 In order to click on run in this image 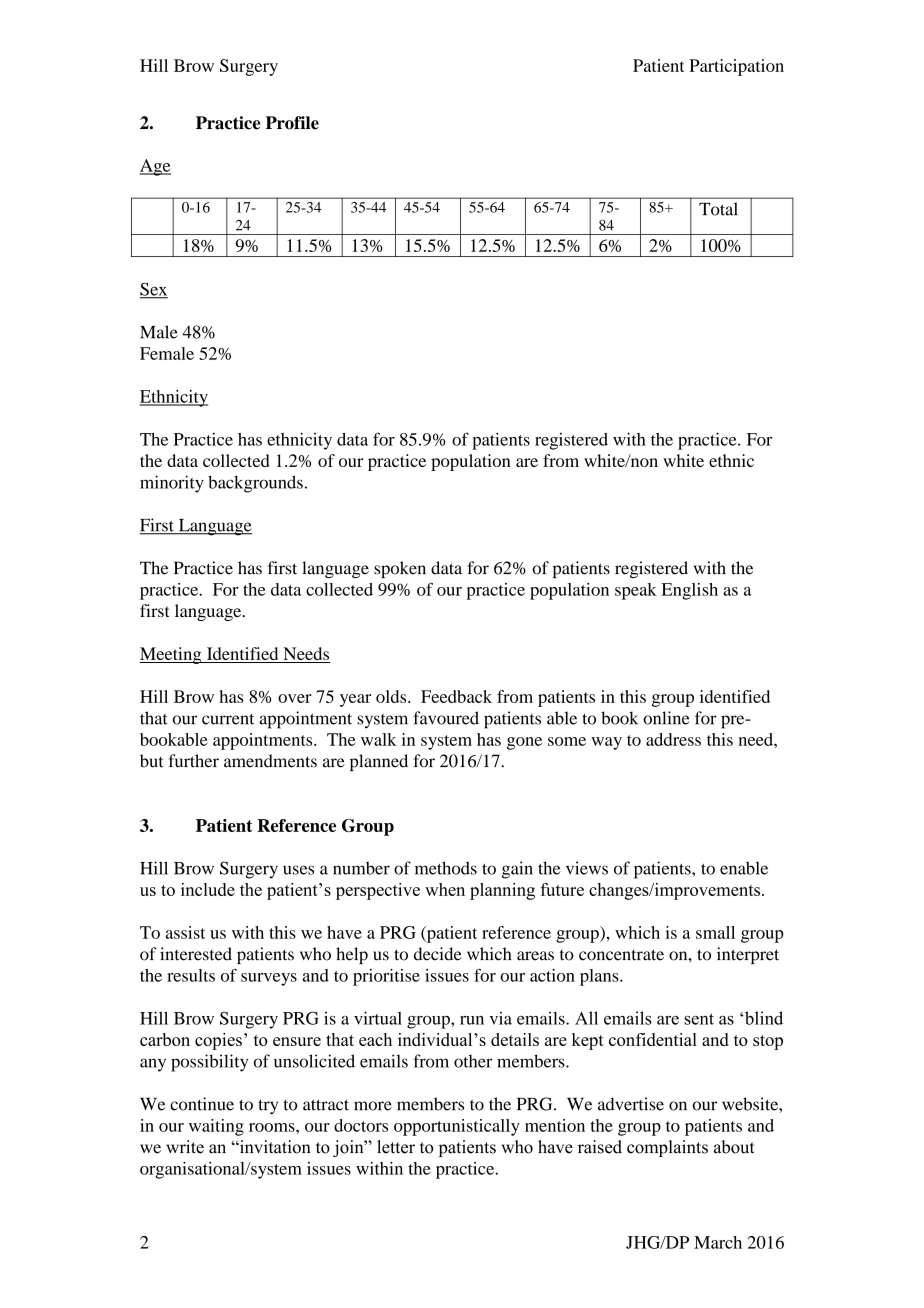, I will do `click(472, 1020)`.
